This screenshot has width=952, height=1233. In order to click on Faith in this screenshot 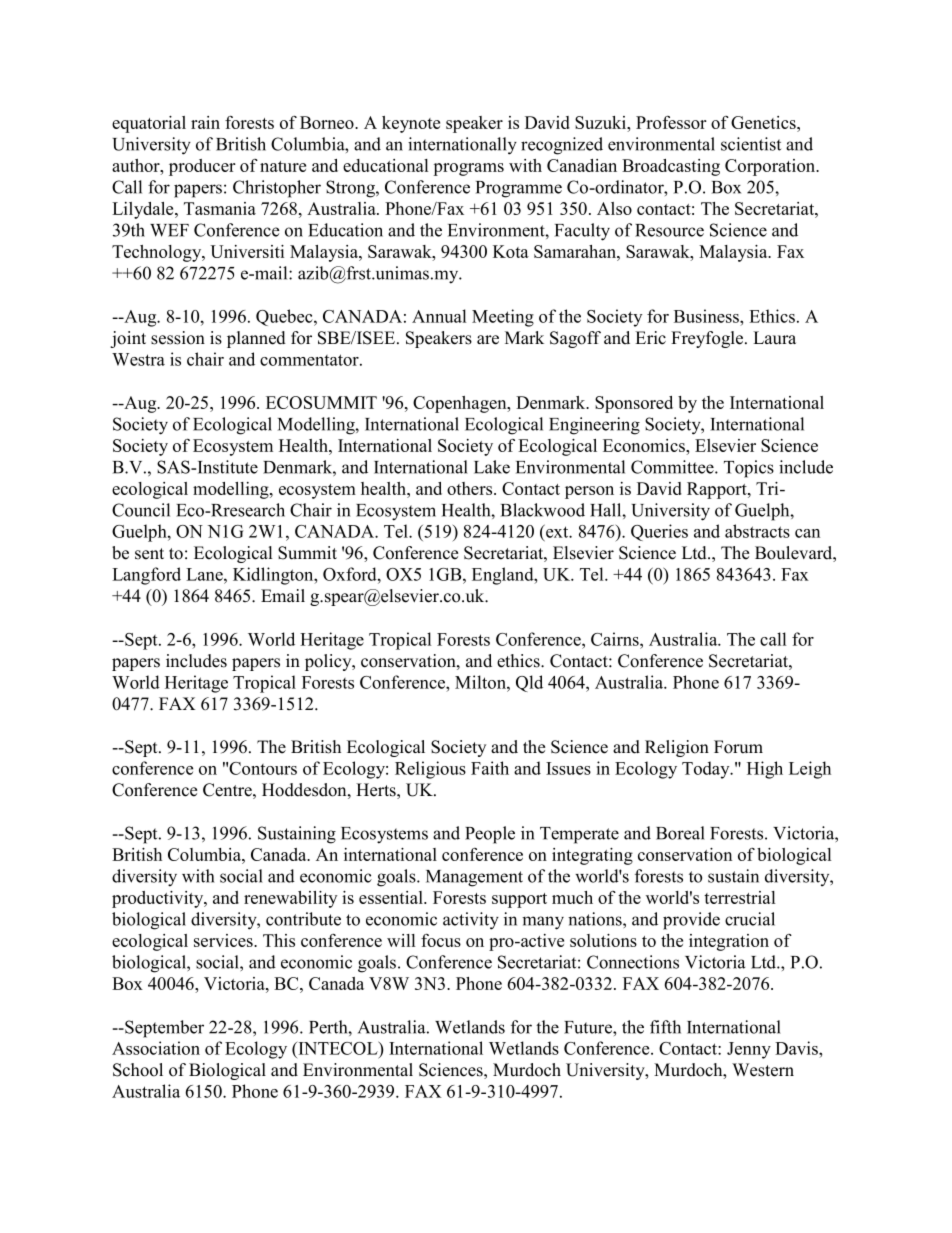, I will do `click(490, 768)`.
